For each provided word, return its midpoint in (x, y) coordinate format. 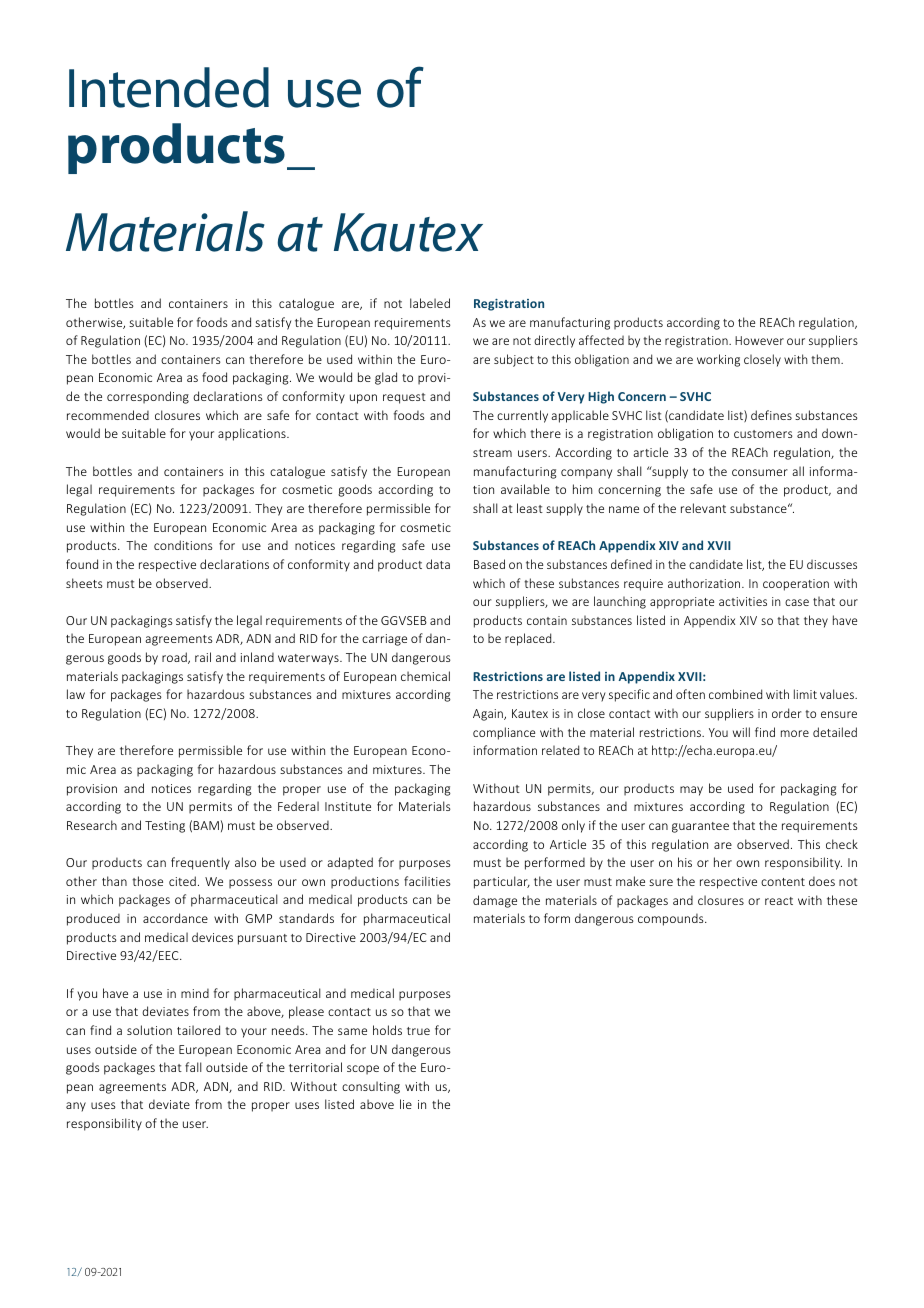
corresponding (148, 397)
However (759, 340)
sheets (84, 583)
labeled (430, 303)
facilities (427, 881)
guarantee (700, 827)
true (418, 1031)
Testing (165, 827)
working (718, 360)
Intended (169, 87)
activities (743, 601)
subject (514, 360)
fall (193, 1067)
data (438, 564)
